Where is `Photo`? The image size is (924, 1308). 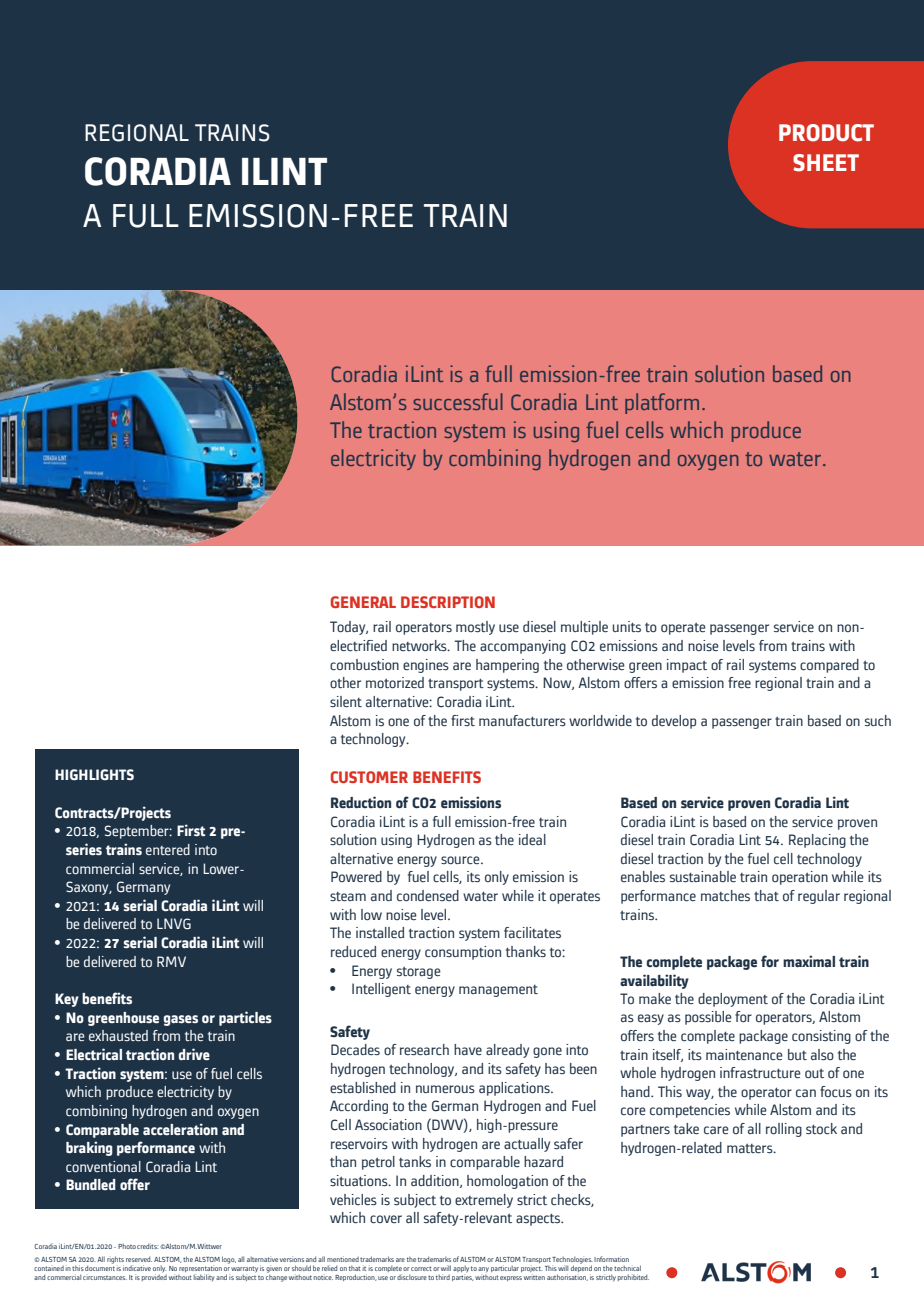
Photo is located at coordinates (127, 1246).
